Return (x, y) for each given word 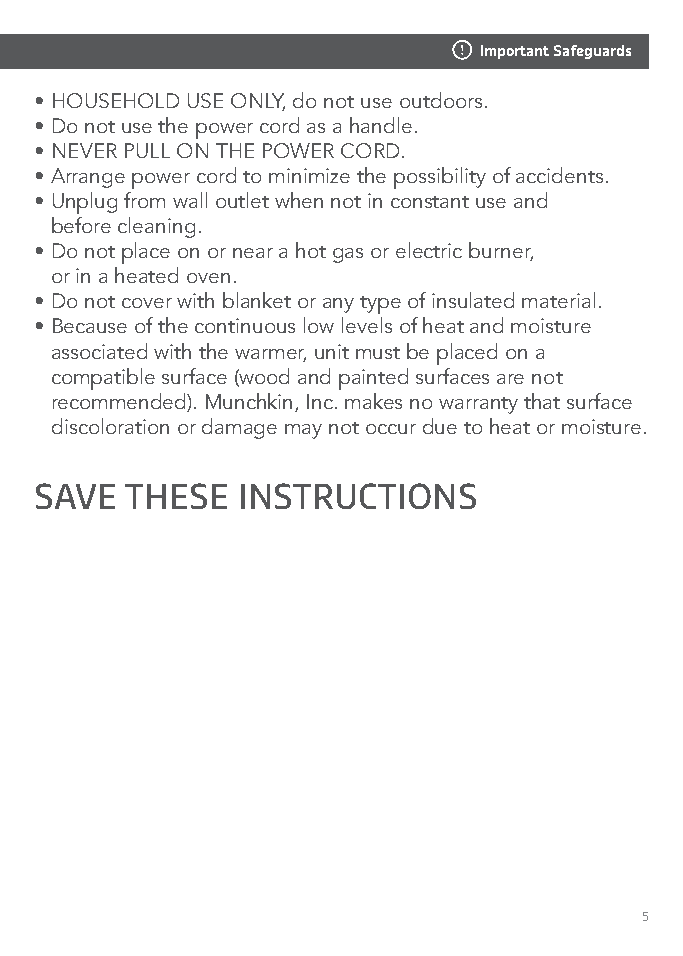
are (510, 379)
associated (99, 351)
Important (515, 52)
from (144, 200)
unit (332, 351)
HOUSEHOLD (116, 100)
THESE (176, 496)
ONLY (258, 102)
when (299, 200)
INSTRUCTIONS (358, 496)
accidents (559, 175)
